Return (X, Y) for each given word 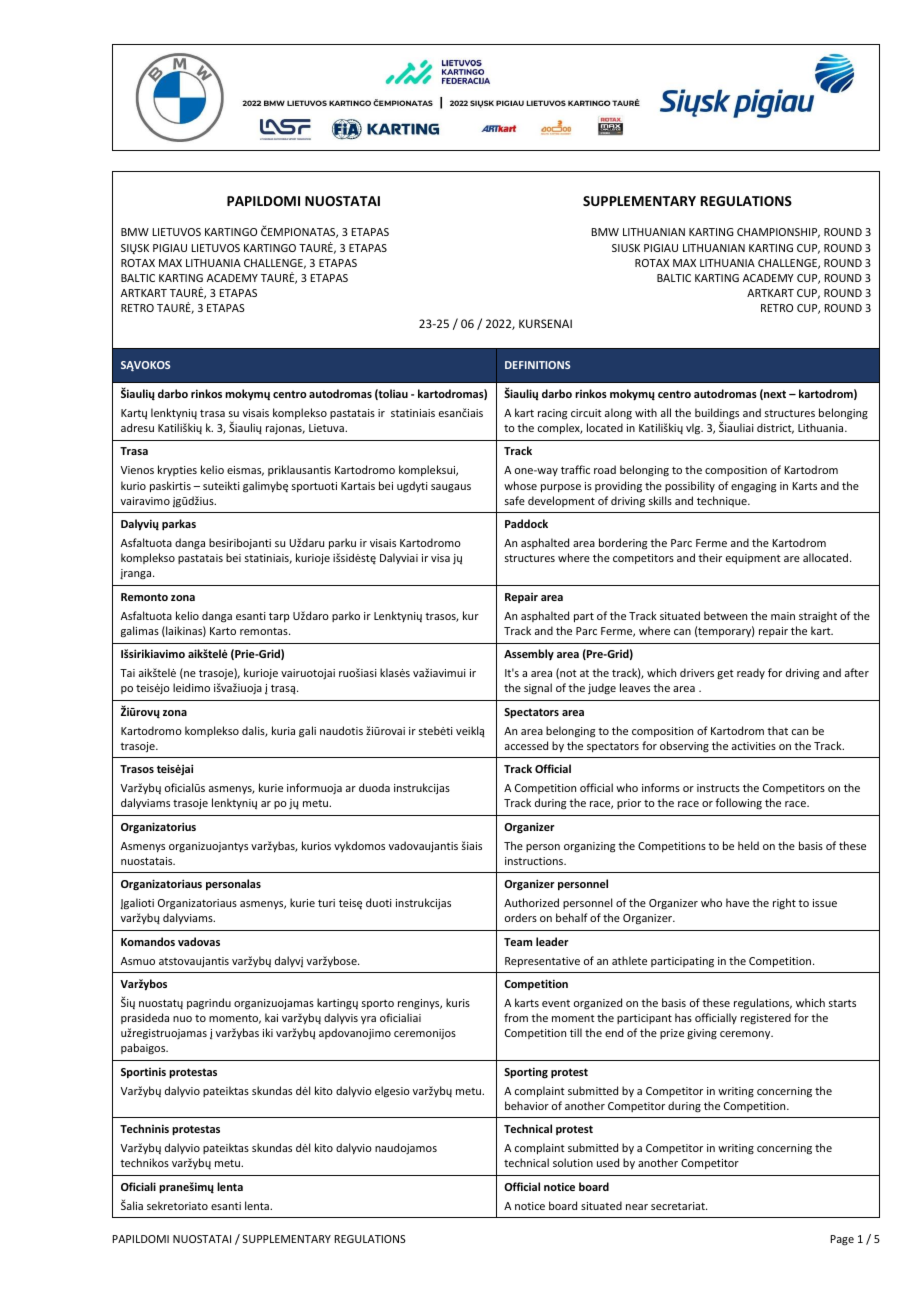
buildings (717, 414)
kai (271, 1017)
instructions (535, 861)
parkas (179, 524)
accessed (526, 745)
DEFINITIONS (537, 365)
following (738, 803)
